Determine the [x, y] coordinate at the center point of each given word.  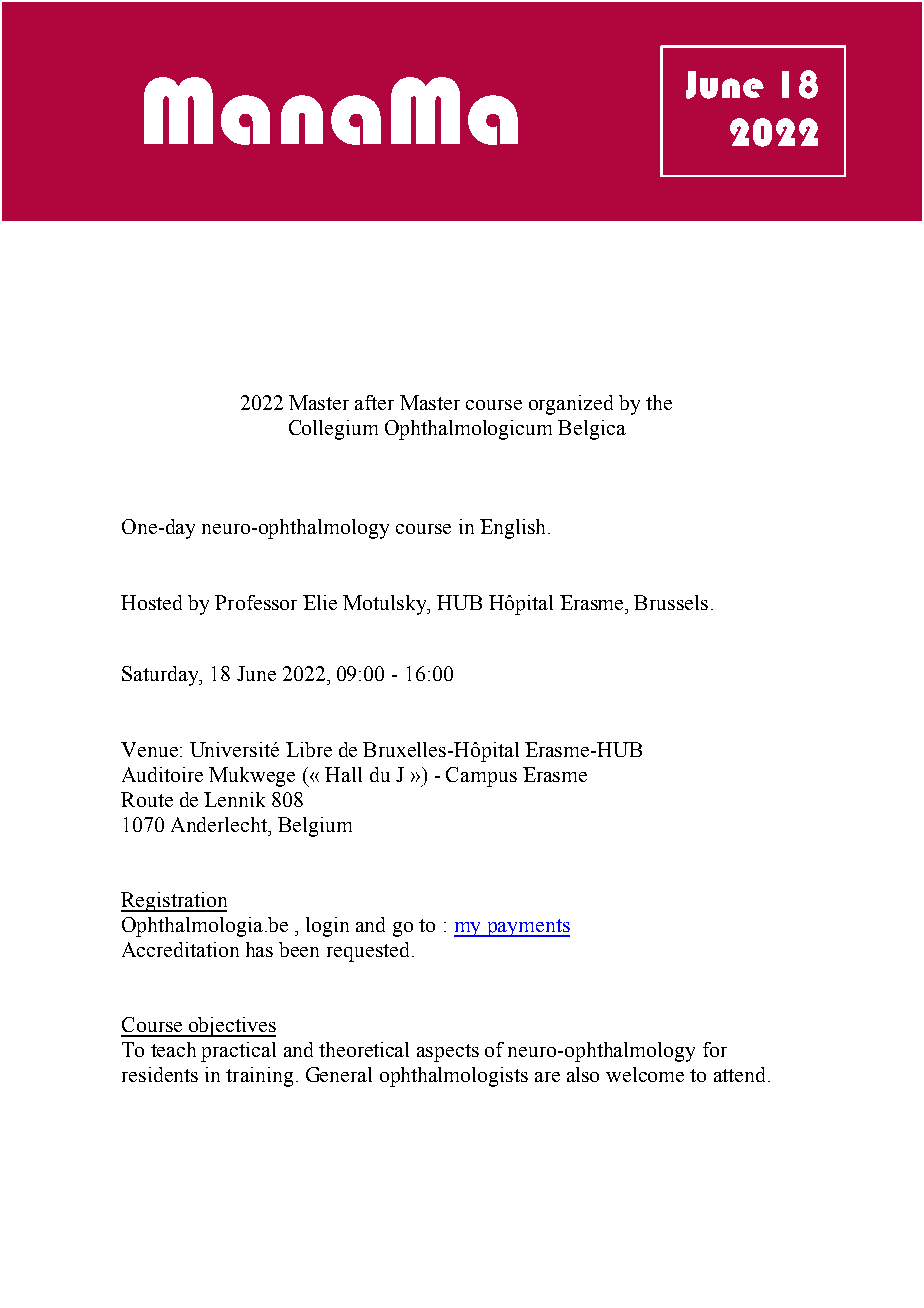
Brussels [671, 602]
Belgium [315, 827]
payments [527, 928]
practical [238, 1052]
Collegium [333, 430]
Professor [256, 602]
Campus [481, 777]
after [374, 402]
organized [571, 405]
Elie [320, 602]
